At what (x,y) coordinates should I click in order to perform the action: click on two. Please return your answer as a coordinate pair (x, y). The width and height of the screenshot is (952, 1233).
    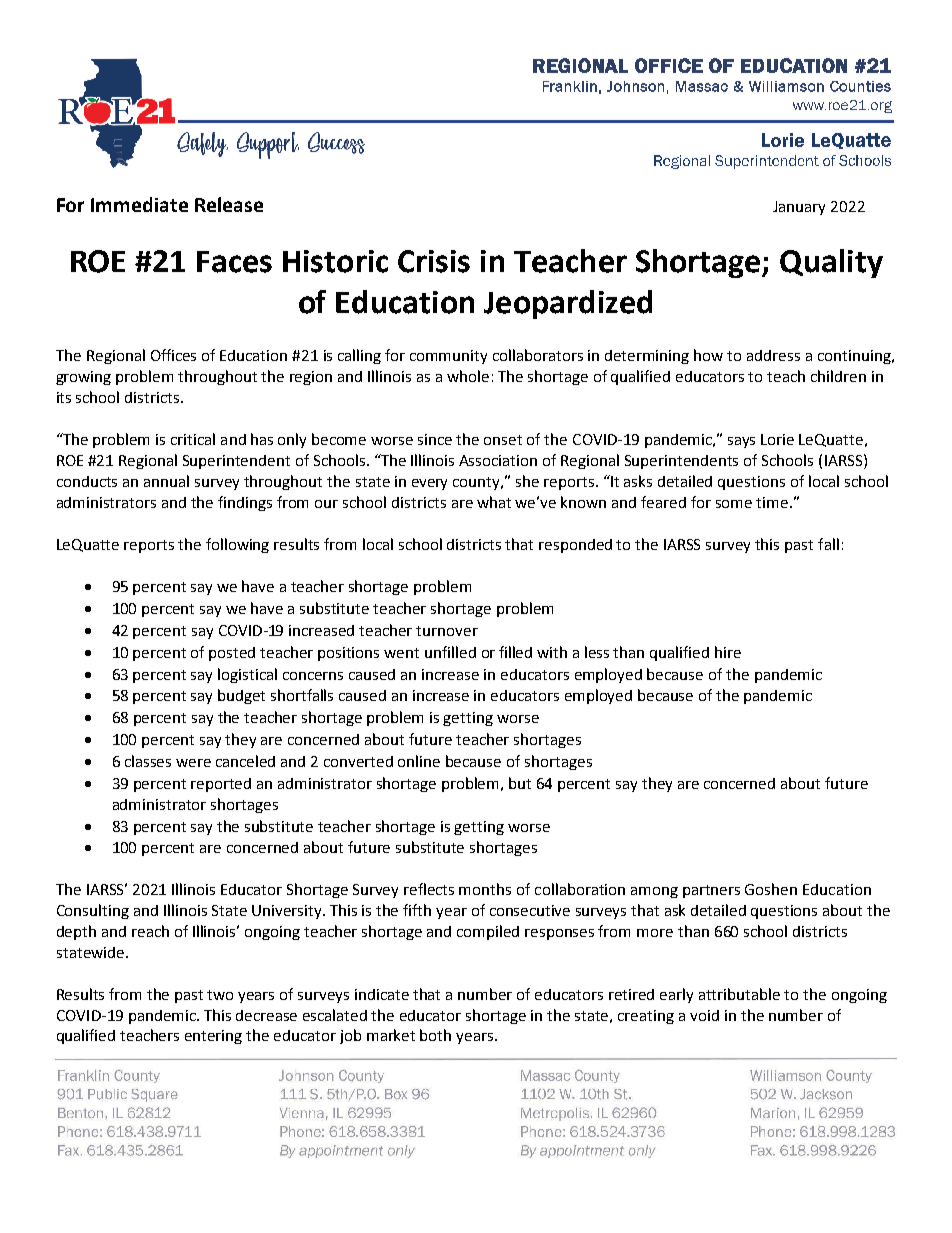
    Looking at the image, I should click on (220, 995).
